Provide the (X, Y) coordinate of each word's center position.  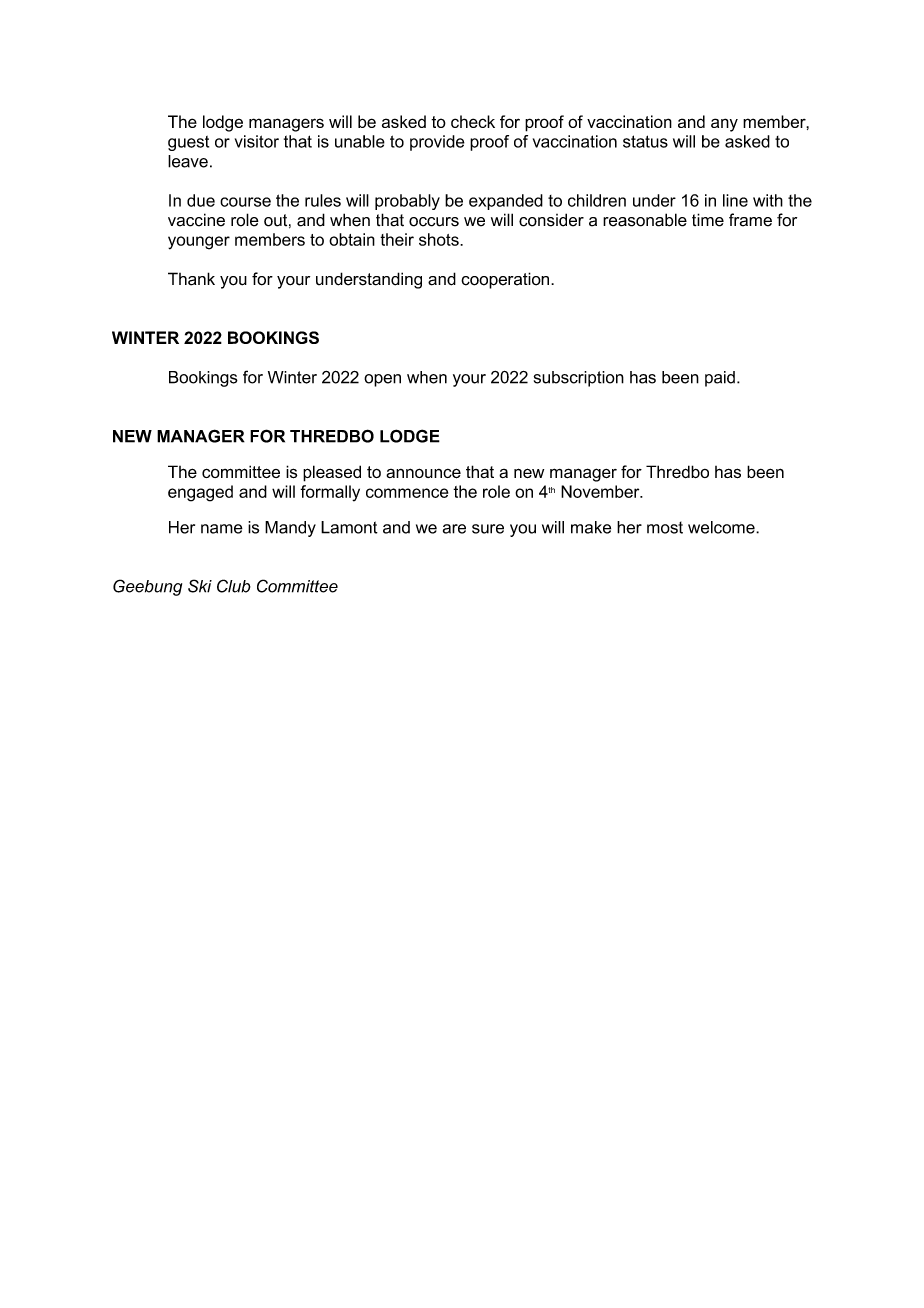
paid (720, 379)
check (473, 121)
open (382, 380)
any (724, 125)
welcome (722, 527)
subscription (579, 379)
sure (488, 529)
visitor (257, 141)
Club (234, 586)
